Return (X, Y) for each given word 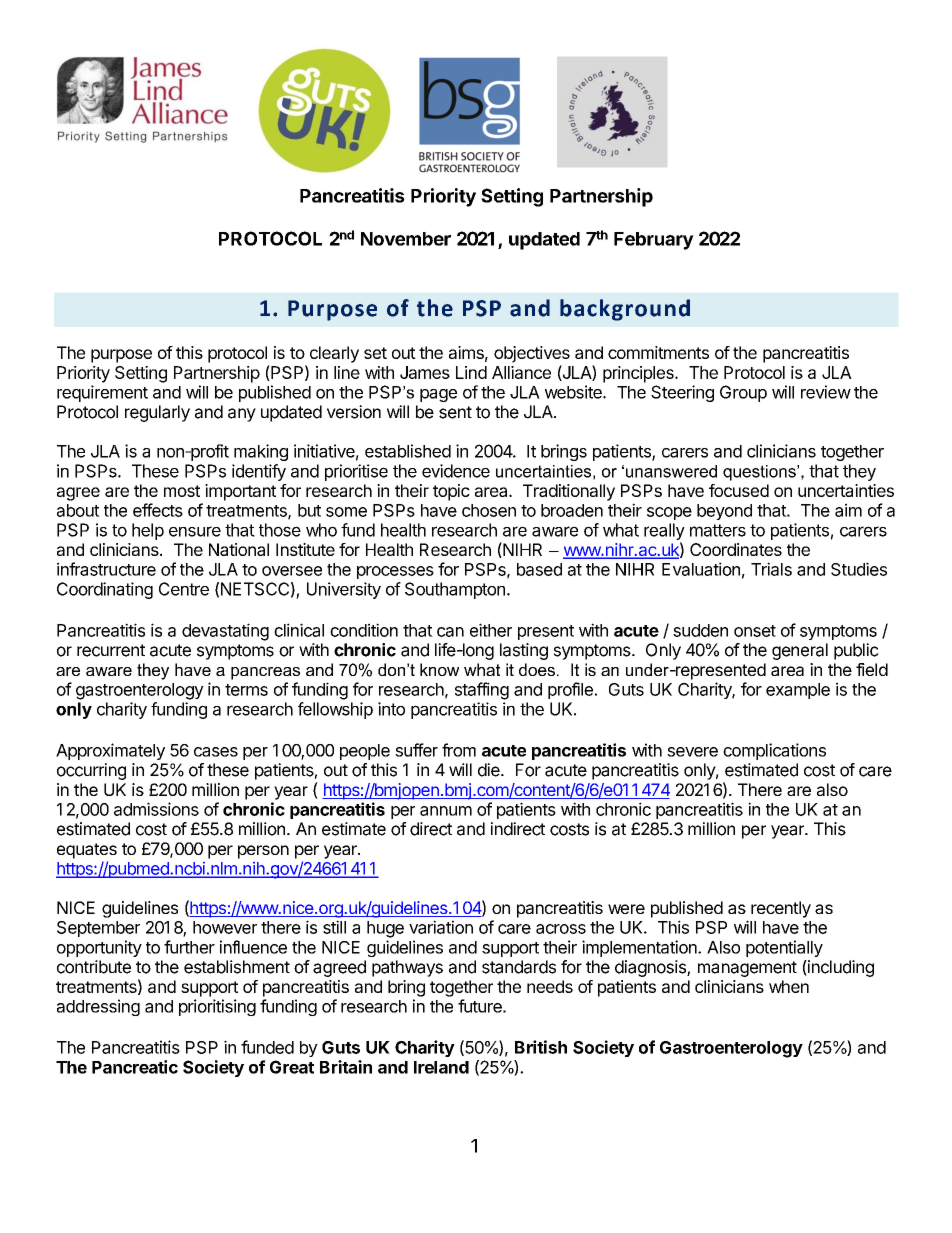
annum (446, 811)
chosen (489, 510)
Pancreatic (135, 1067)
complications (774, 751)
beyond (724, 512)
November (406, 239)
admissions (156, 809)
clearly (334, 354)
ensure (195, 531)
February (654, 241)
